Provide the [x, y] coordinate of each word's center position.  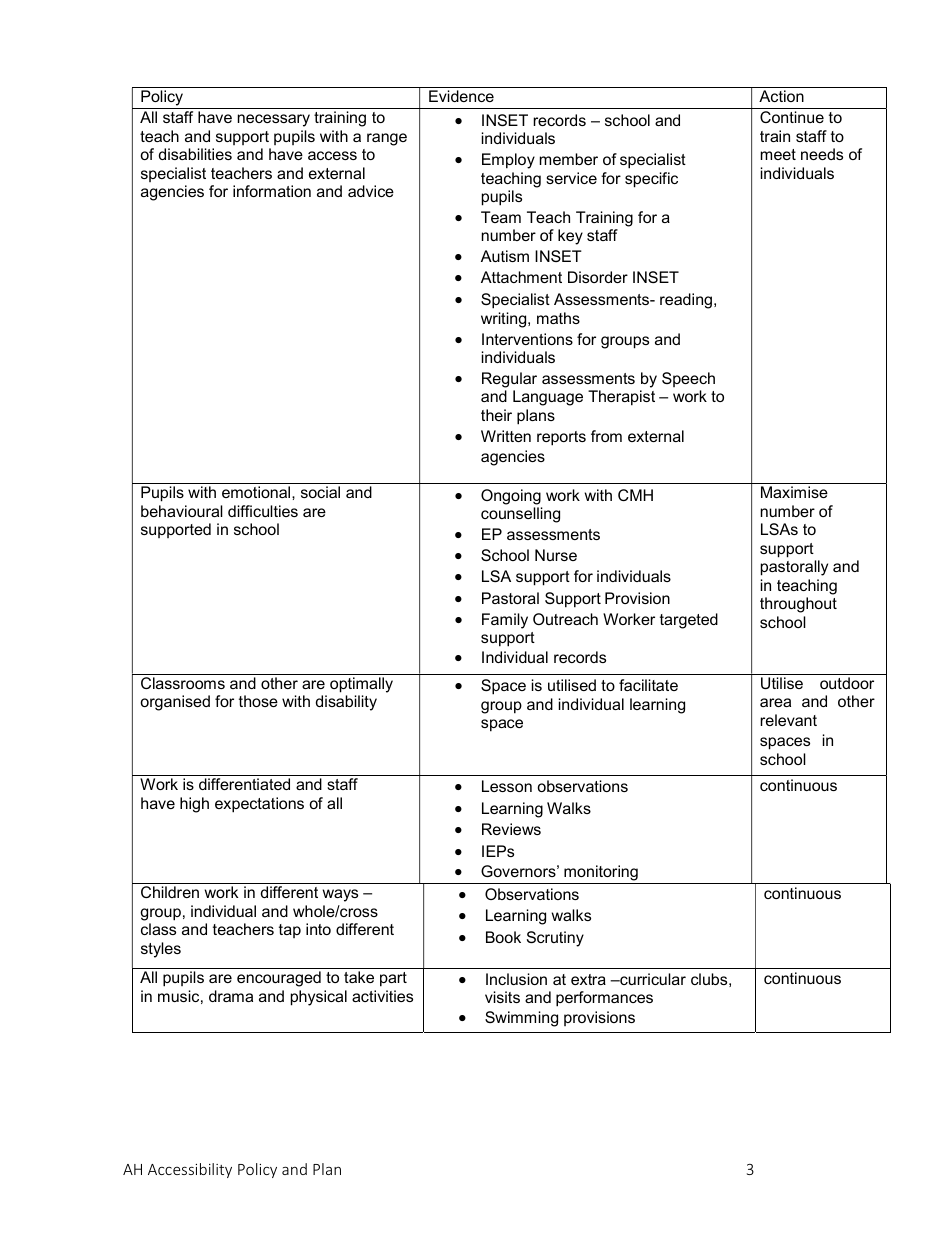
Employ [508, 161]
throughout [798, 605]
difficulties [263, 511]
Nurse [556, 555]
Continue [792, 117]
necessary [274, 120]
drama [231, 996]
